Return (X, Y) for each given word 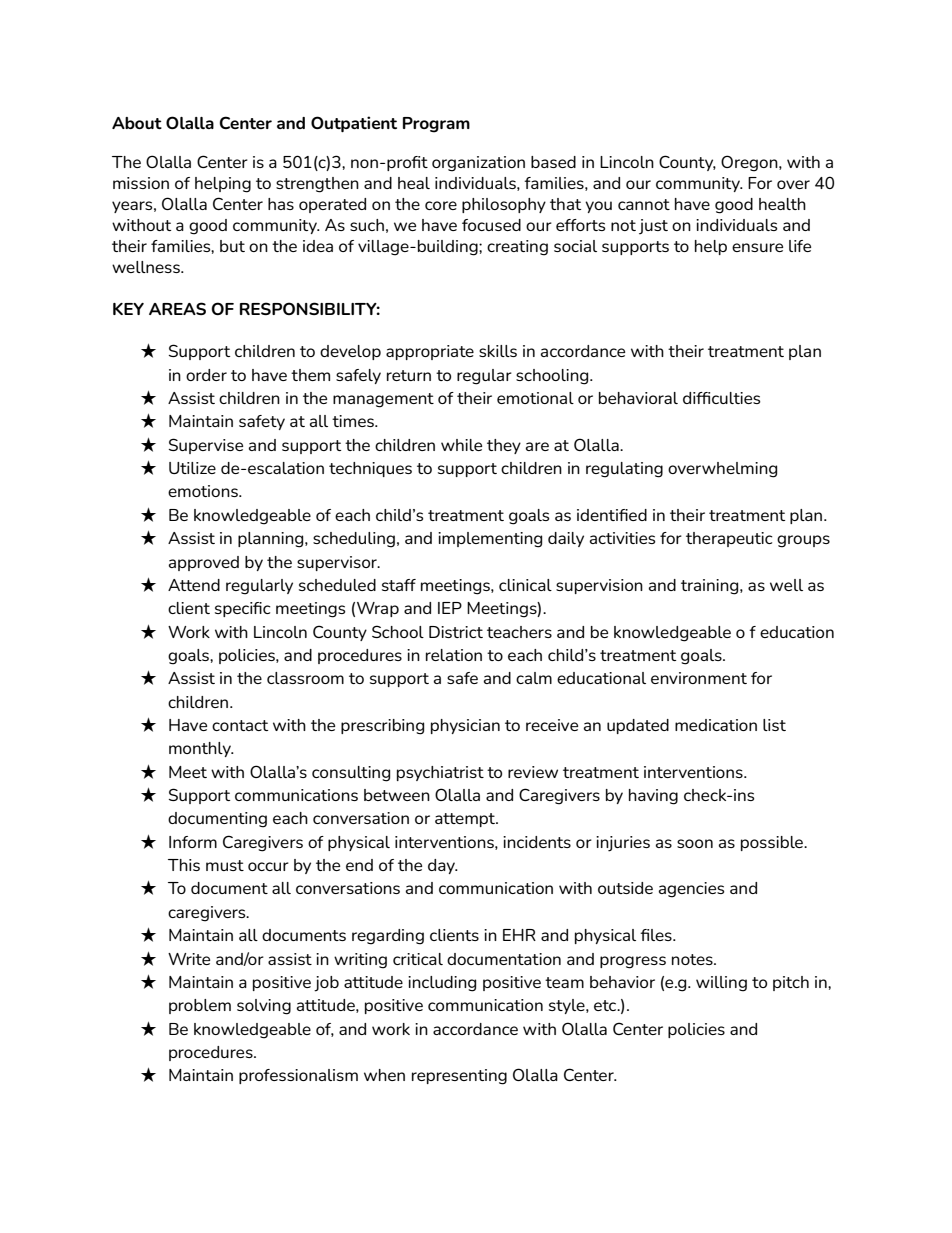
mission (141, 183)
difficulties (721, 398)
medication (716, 725)
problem (200, 1006)
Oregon (750, 163)
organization (478, 164)
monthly (201, 749)
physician (465, 726)
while (461, 445)
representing (459, 1077)
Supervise (206, 446)
